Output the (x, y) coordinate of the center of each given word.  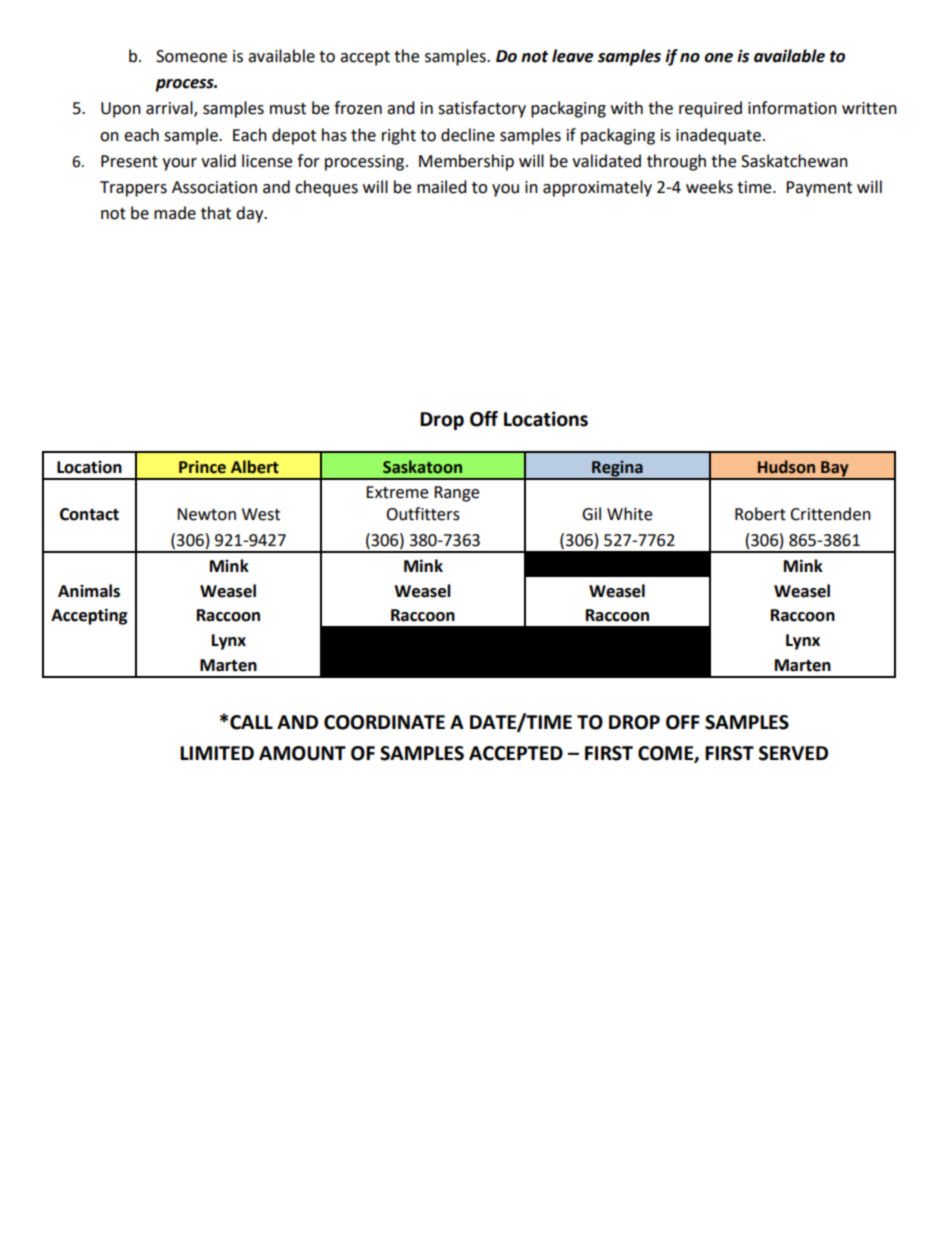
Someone (191, 56)
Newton (206, 514)
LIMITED (217, 753)
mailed (442, 187)
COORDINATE (384, 722)
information (792, 108)
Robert (760, 514)
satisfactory (482, 109)
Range (456, 494)
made (175, 213)
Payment (819, 189)
